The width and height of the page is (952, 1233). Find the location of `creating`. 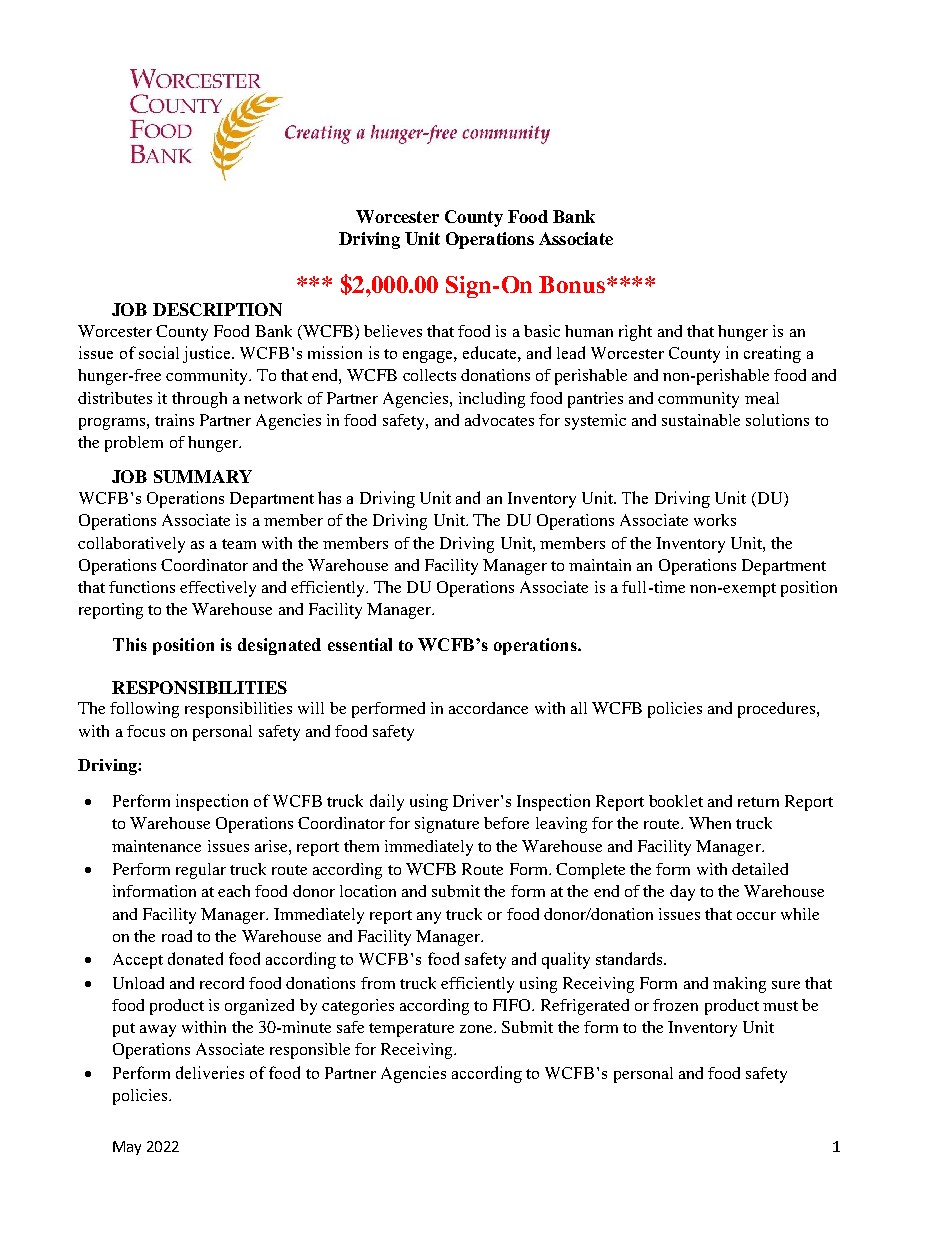

creating is located at coordinates (772, 354).
